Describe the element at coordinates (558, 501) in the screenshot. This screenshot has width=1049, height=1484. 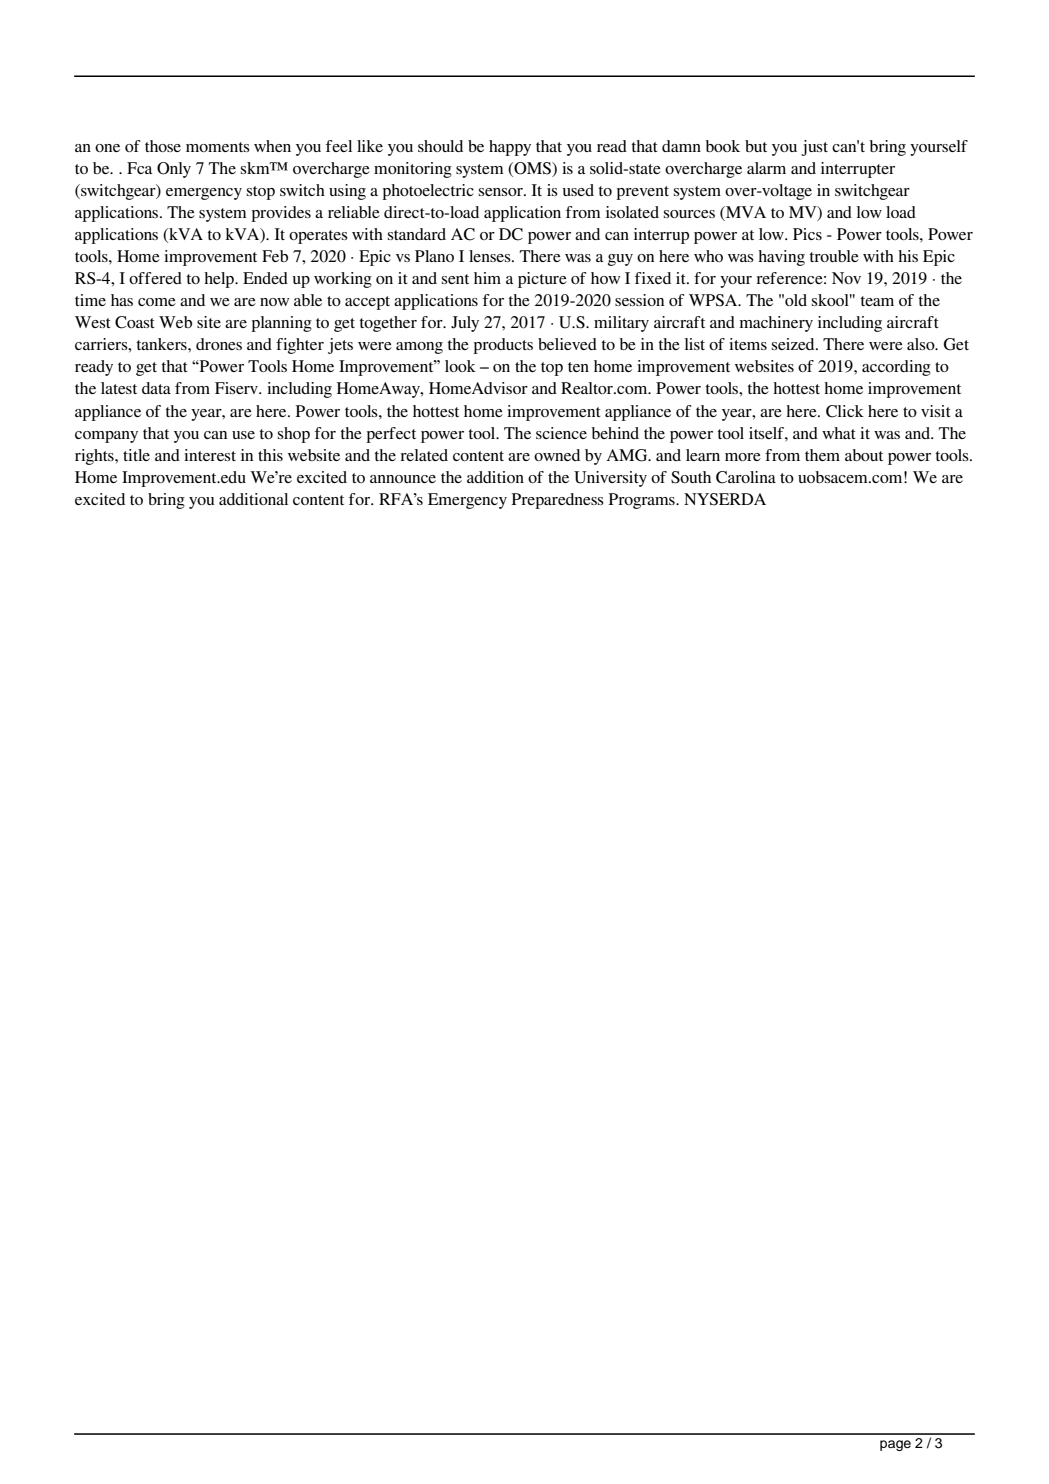
I see `Preparedness` at that location.
